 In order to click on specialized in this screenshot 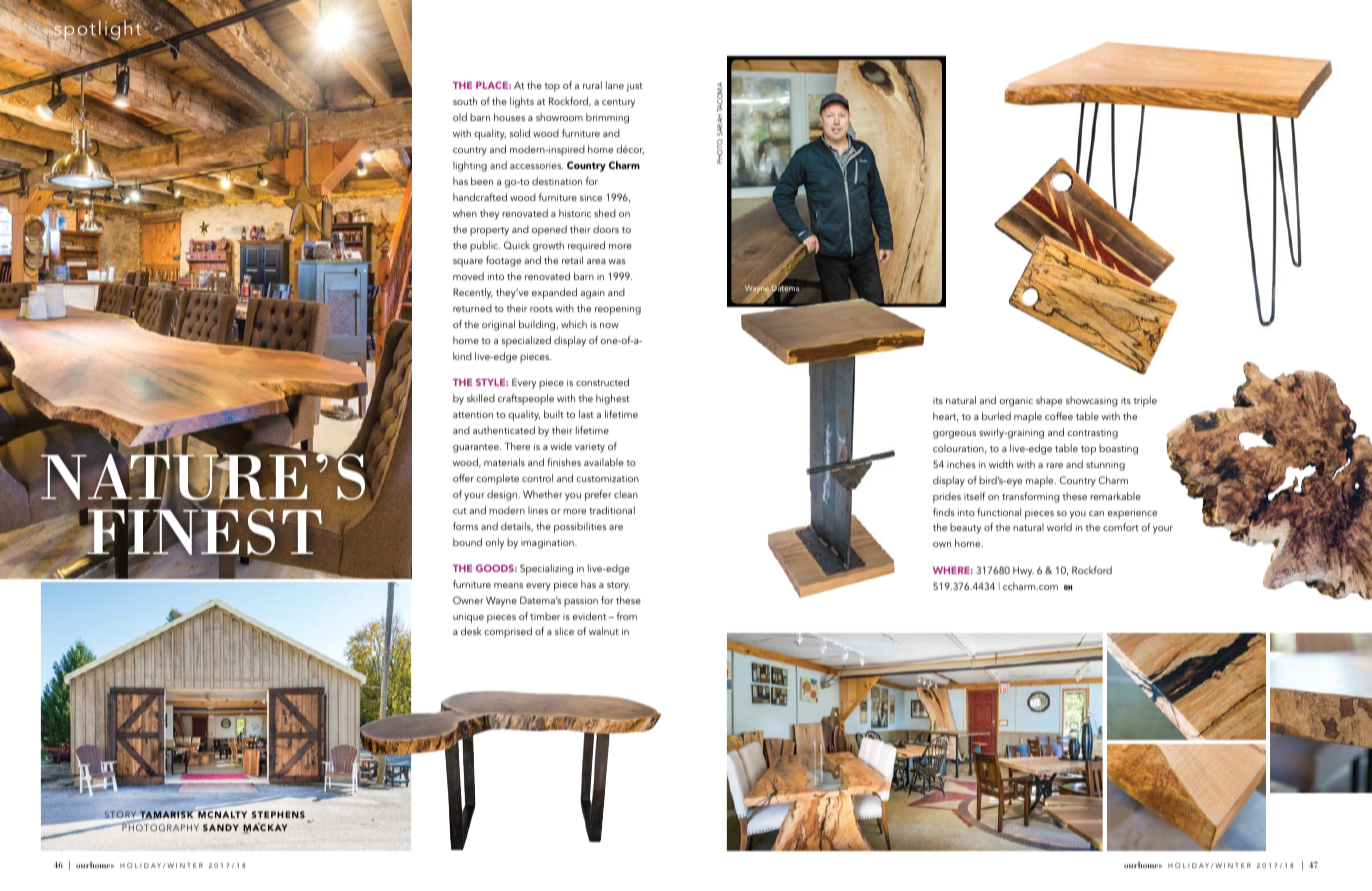, I will do `click(526, 341)`.
